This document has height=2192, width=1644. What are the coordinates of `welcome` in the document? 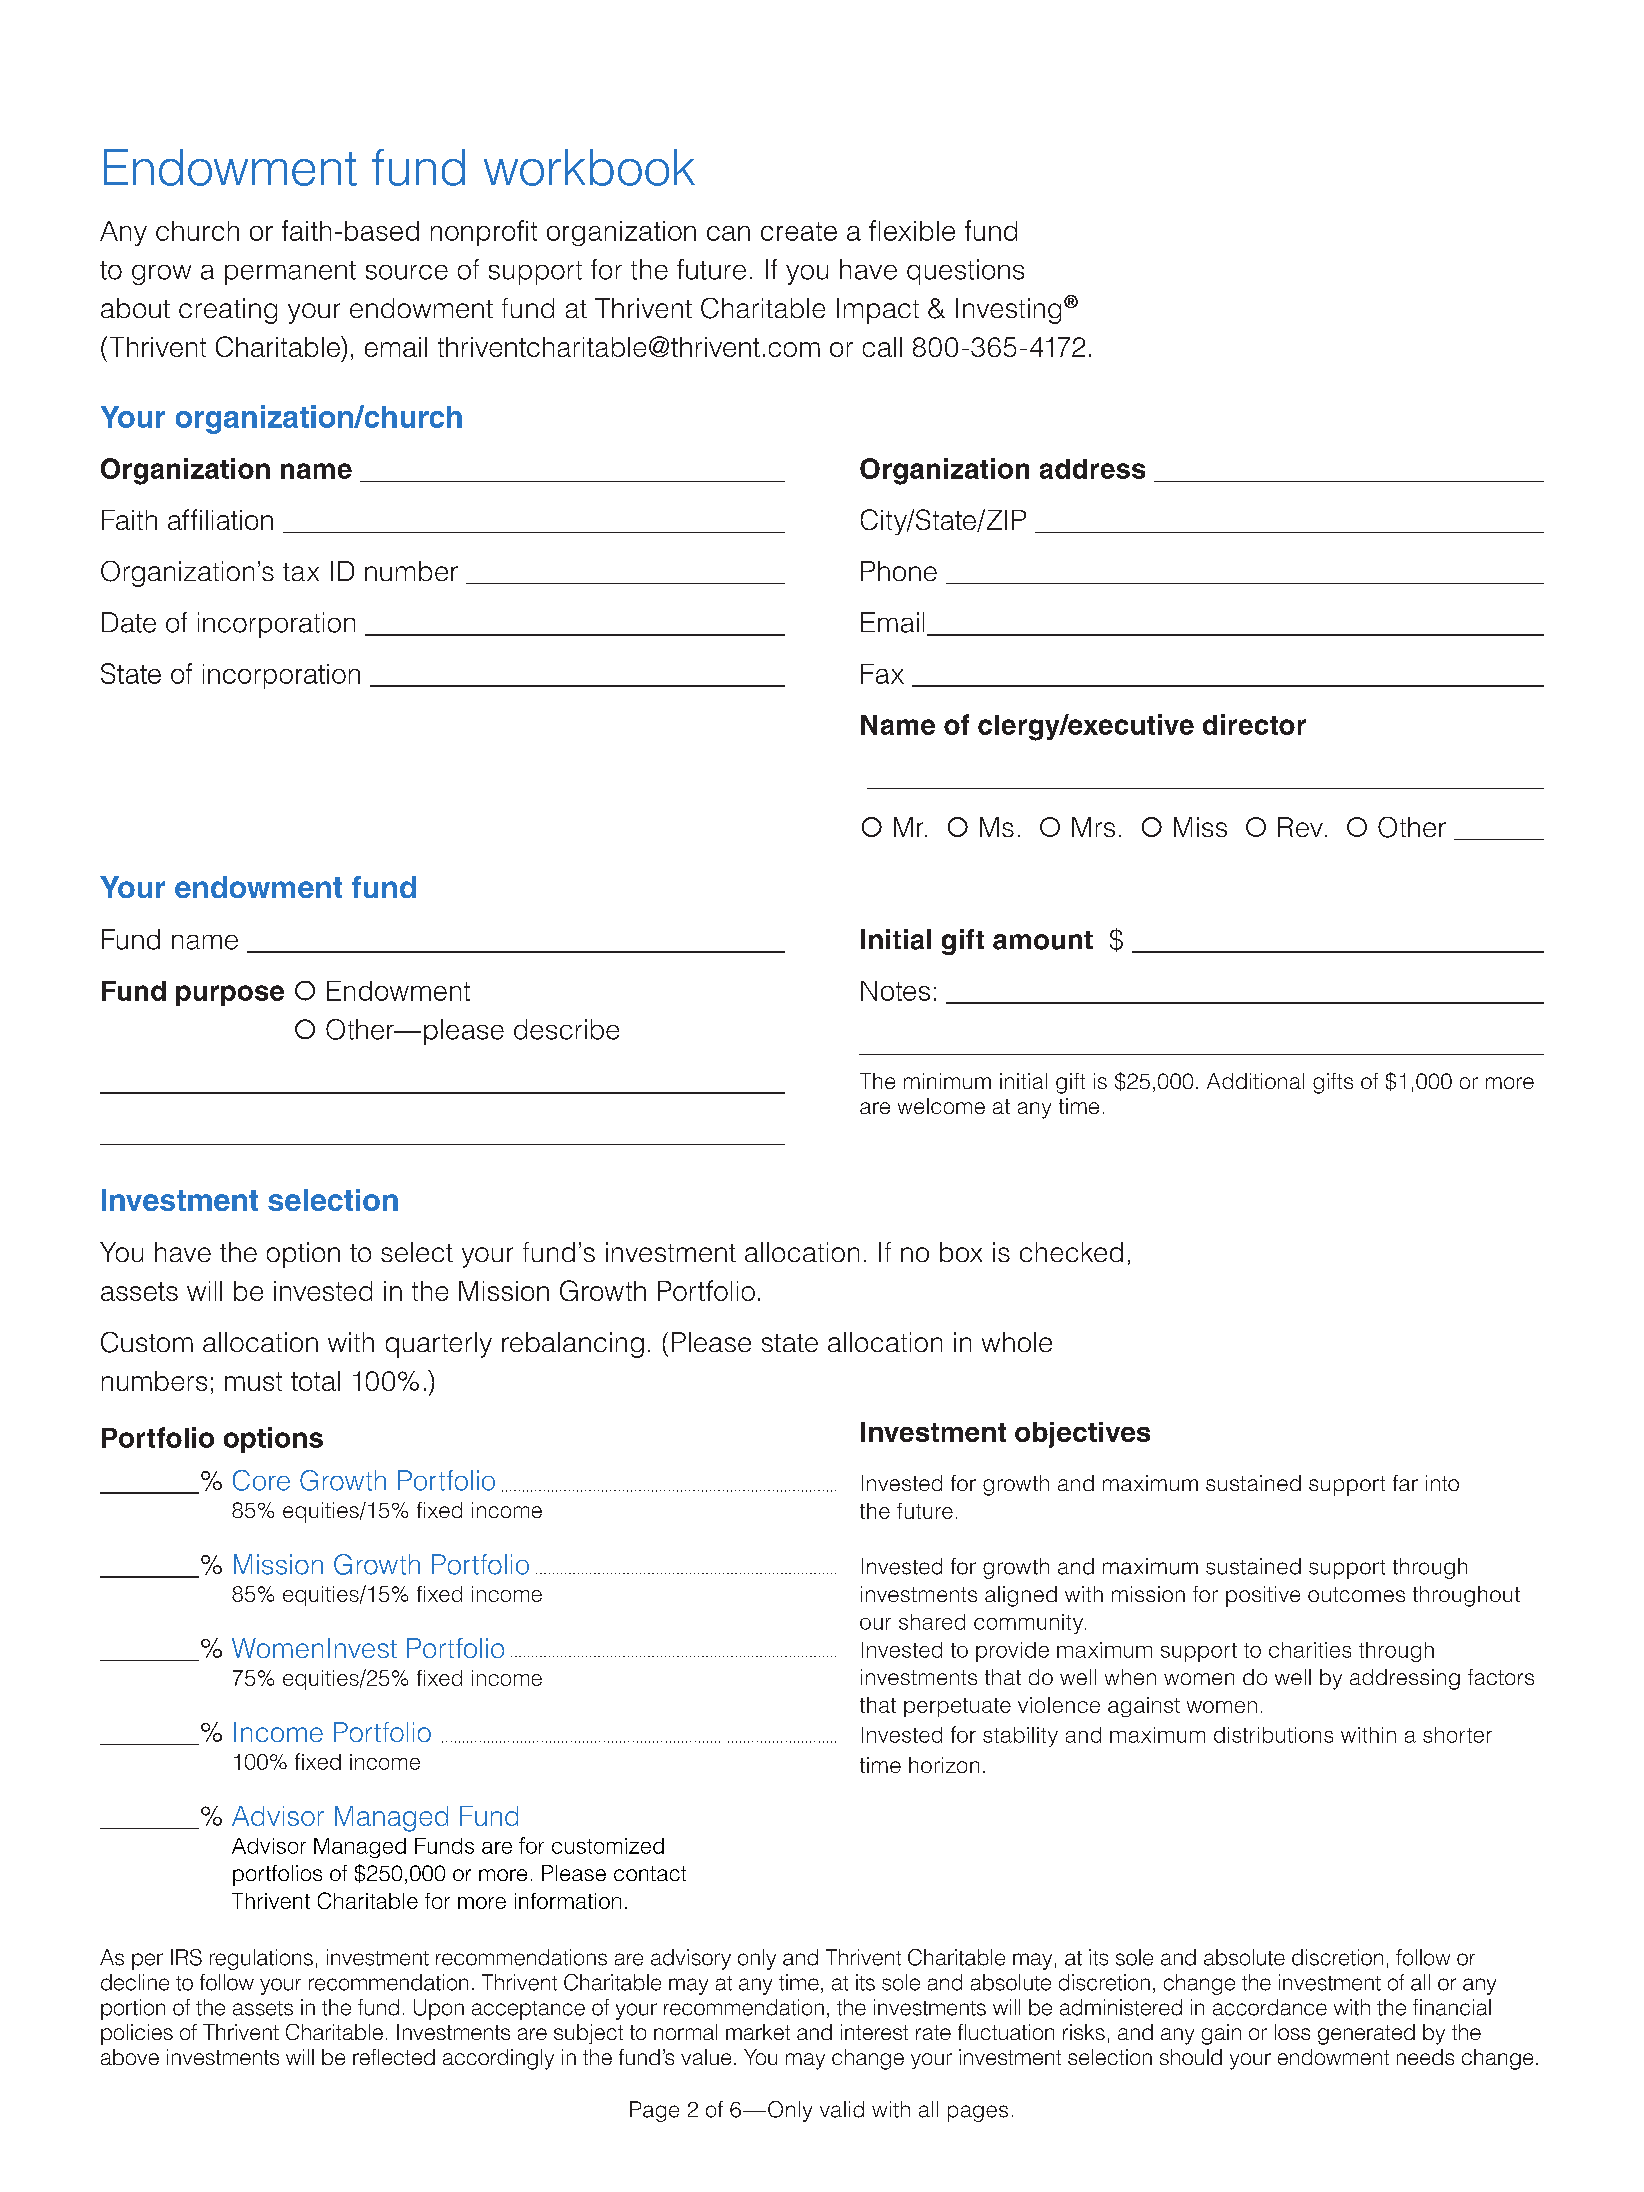 It's located at (941, 1106).
